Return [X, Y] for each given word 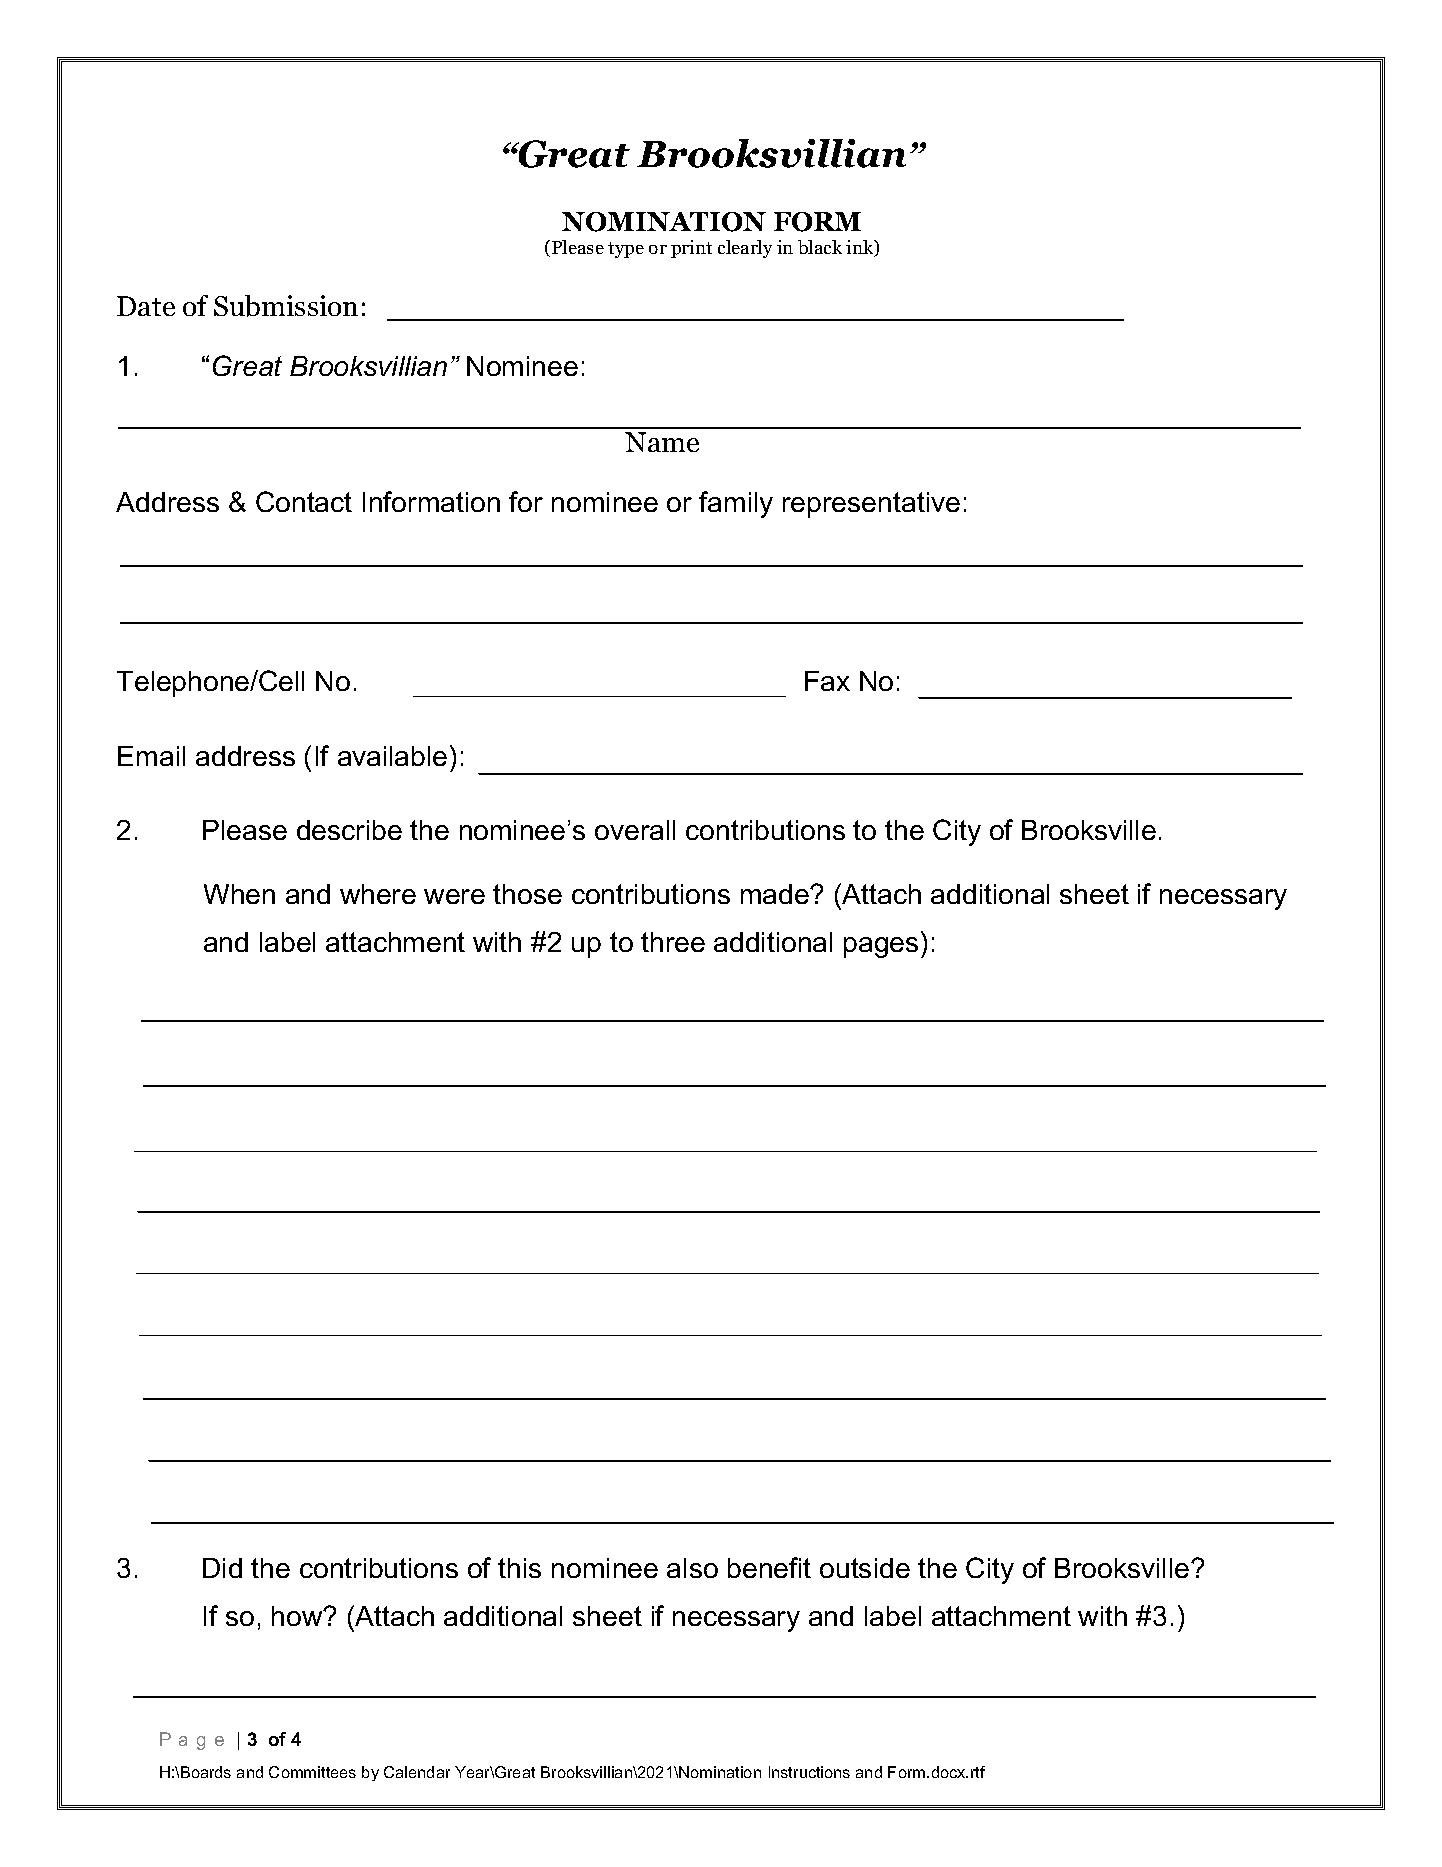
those [527, 894]
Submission [286, 306]
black [820, 247]
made [776, 894]
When [239, 894]
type [626, 250]
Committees [312, 1772]
